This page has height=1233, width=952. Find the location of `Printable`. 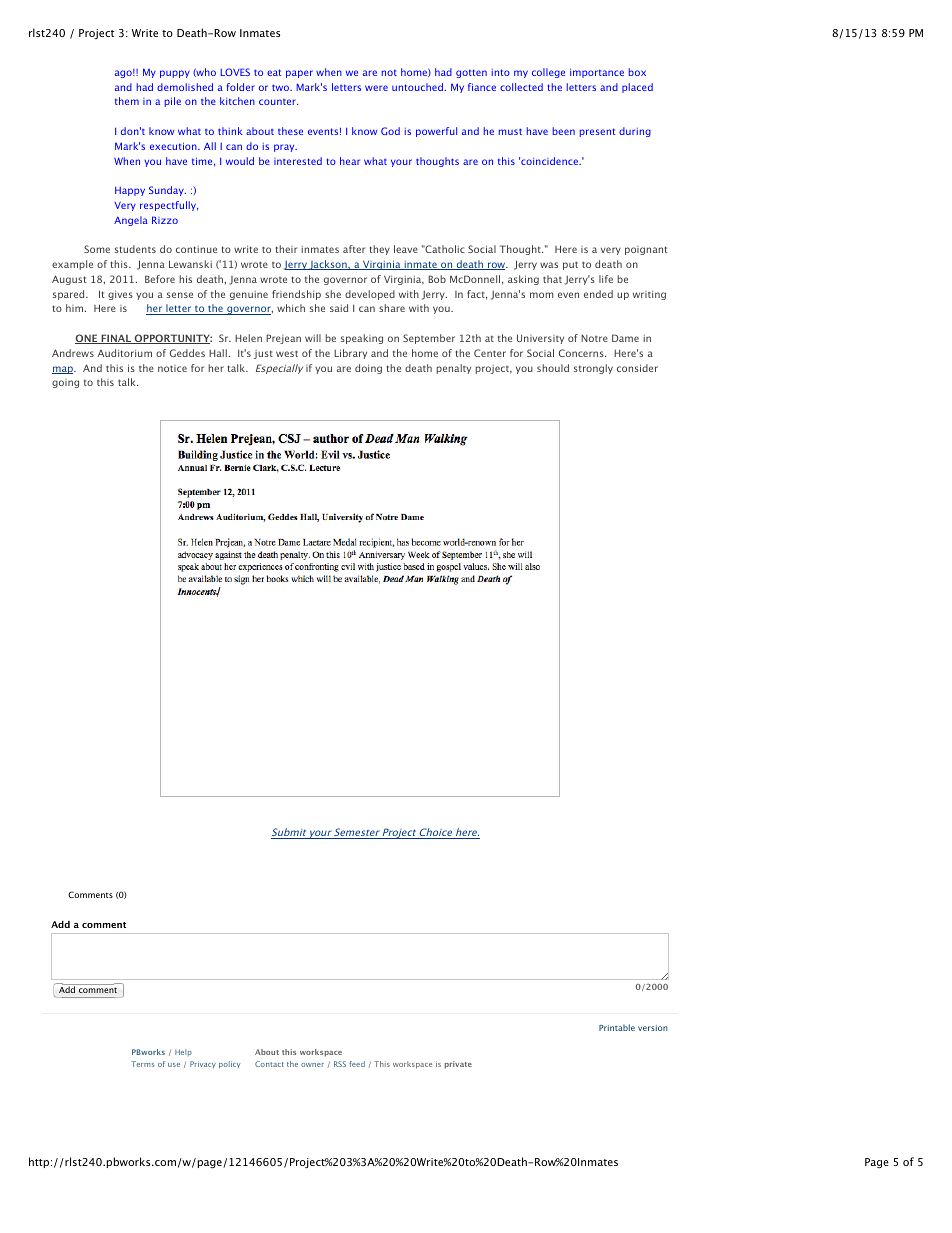

Printable is located at coordinates (617, 1027).
